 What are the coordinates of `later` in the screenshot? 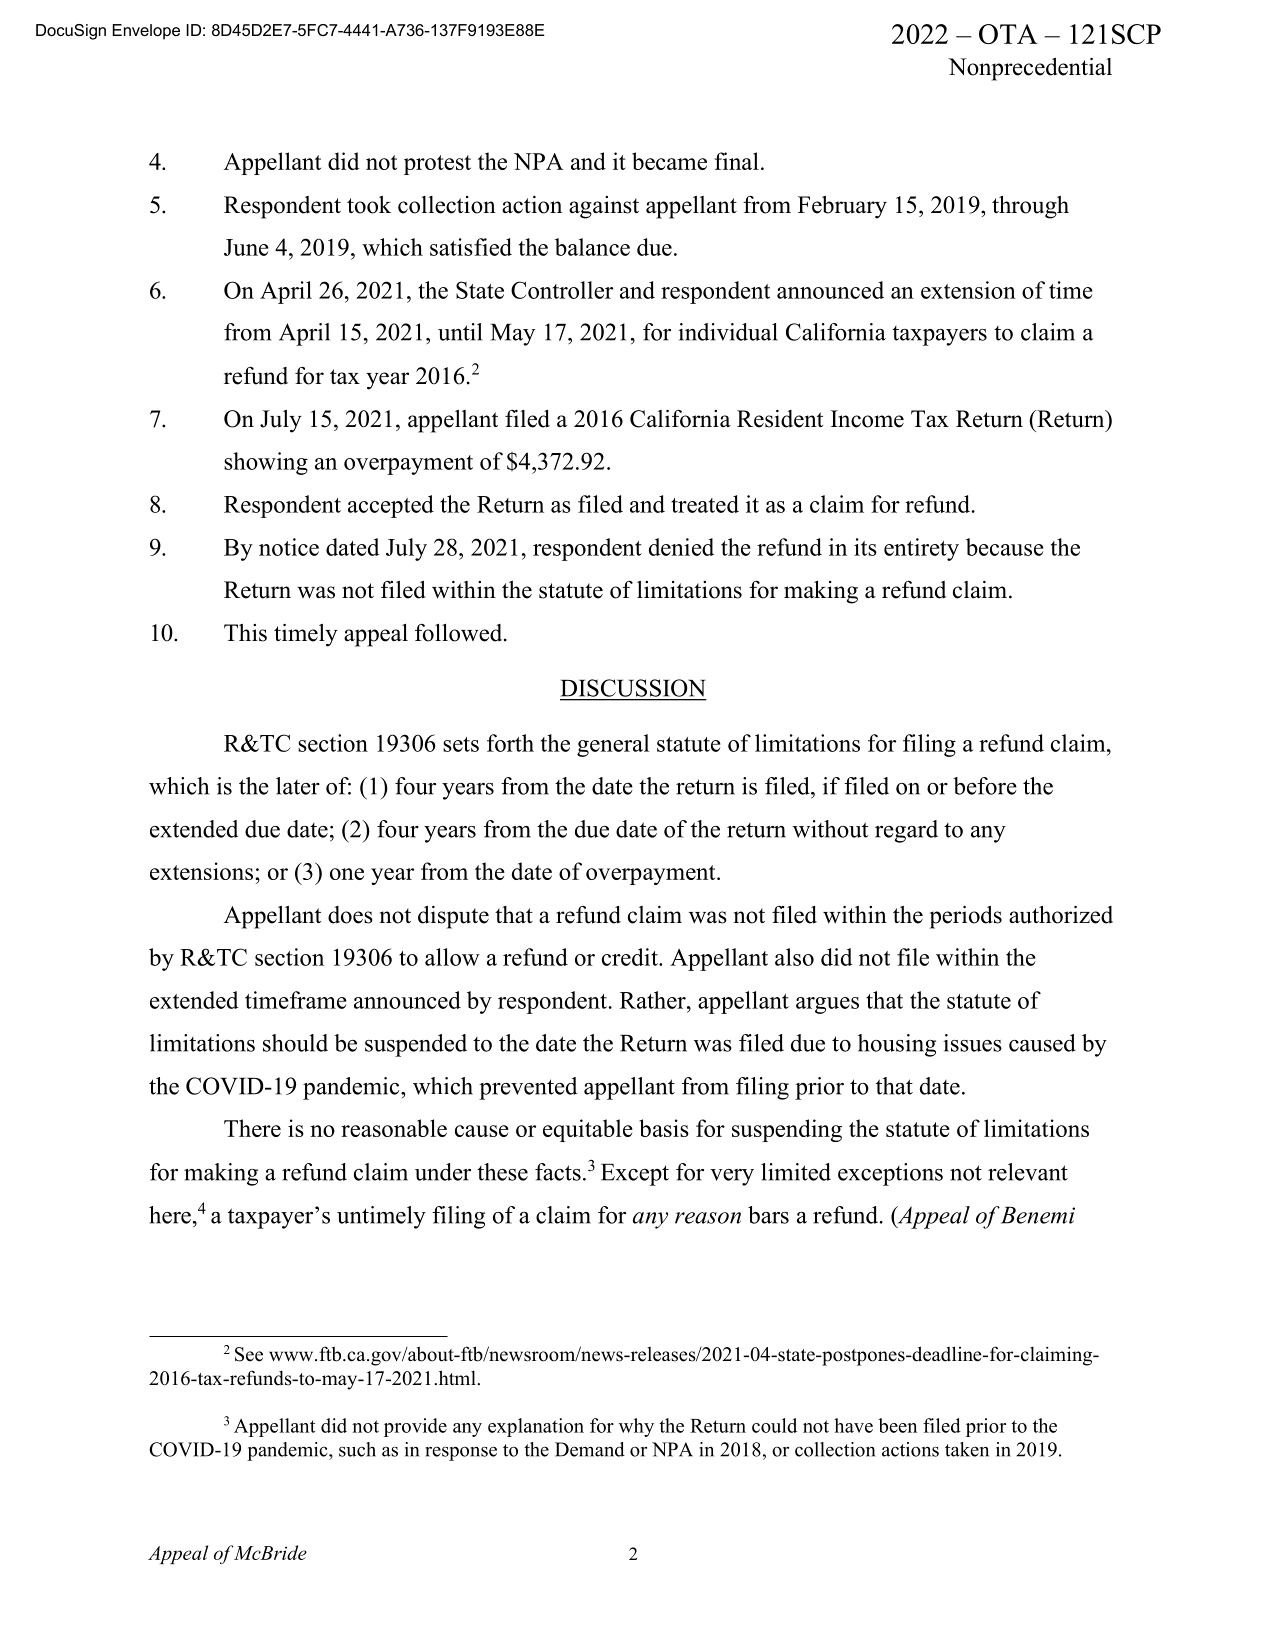 It's located at (298, 786).
